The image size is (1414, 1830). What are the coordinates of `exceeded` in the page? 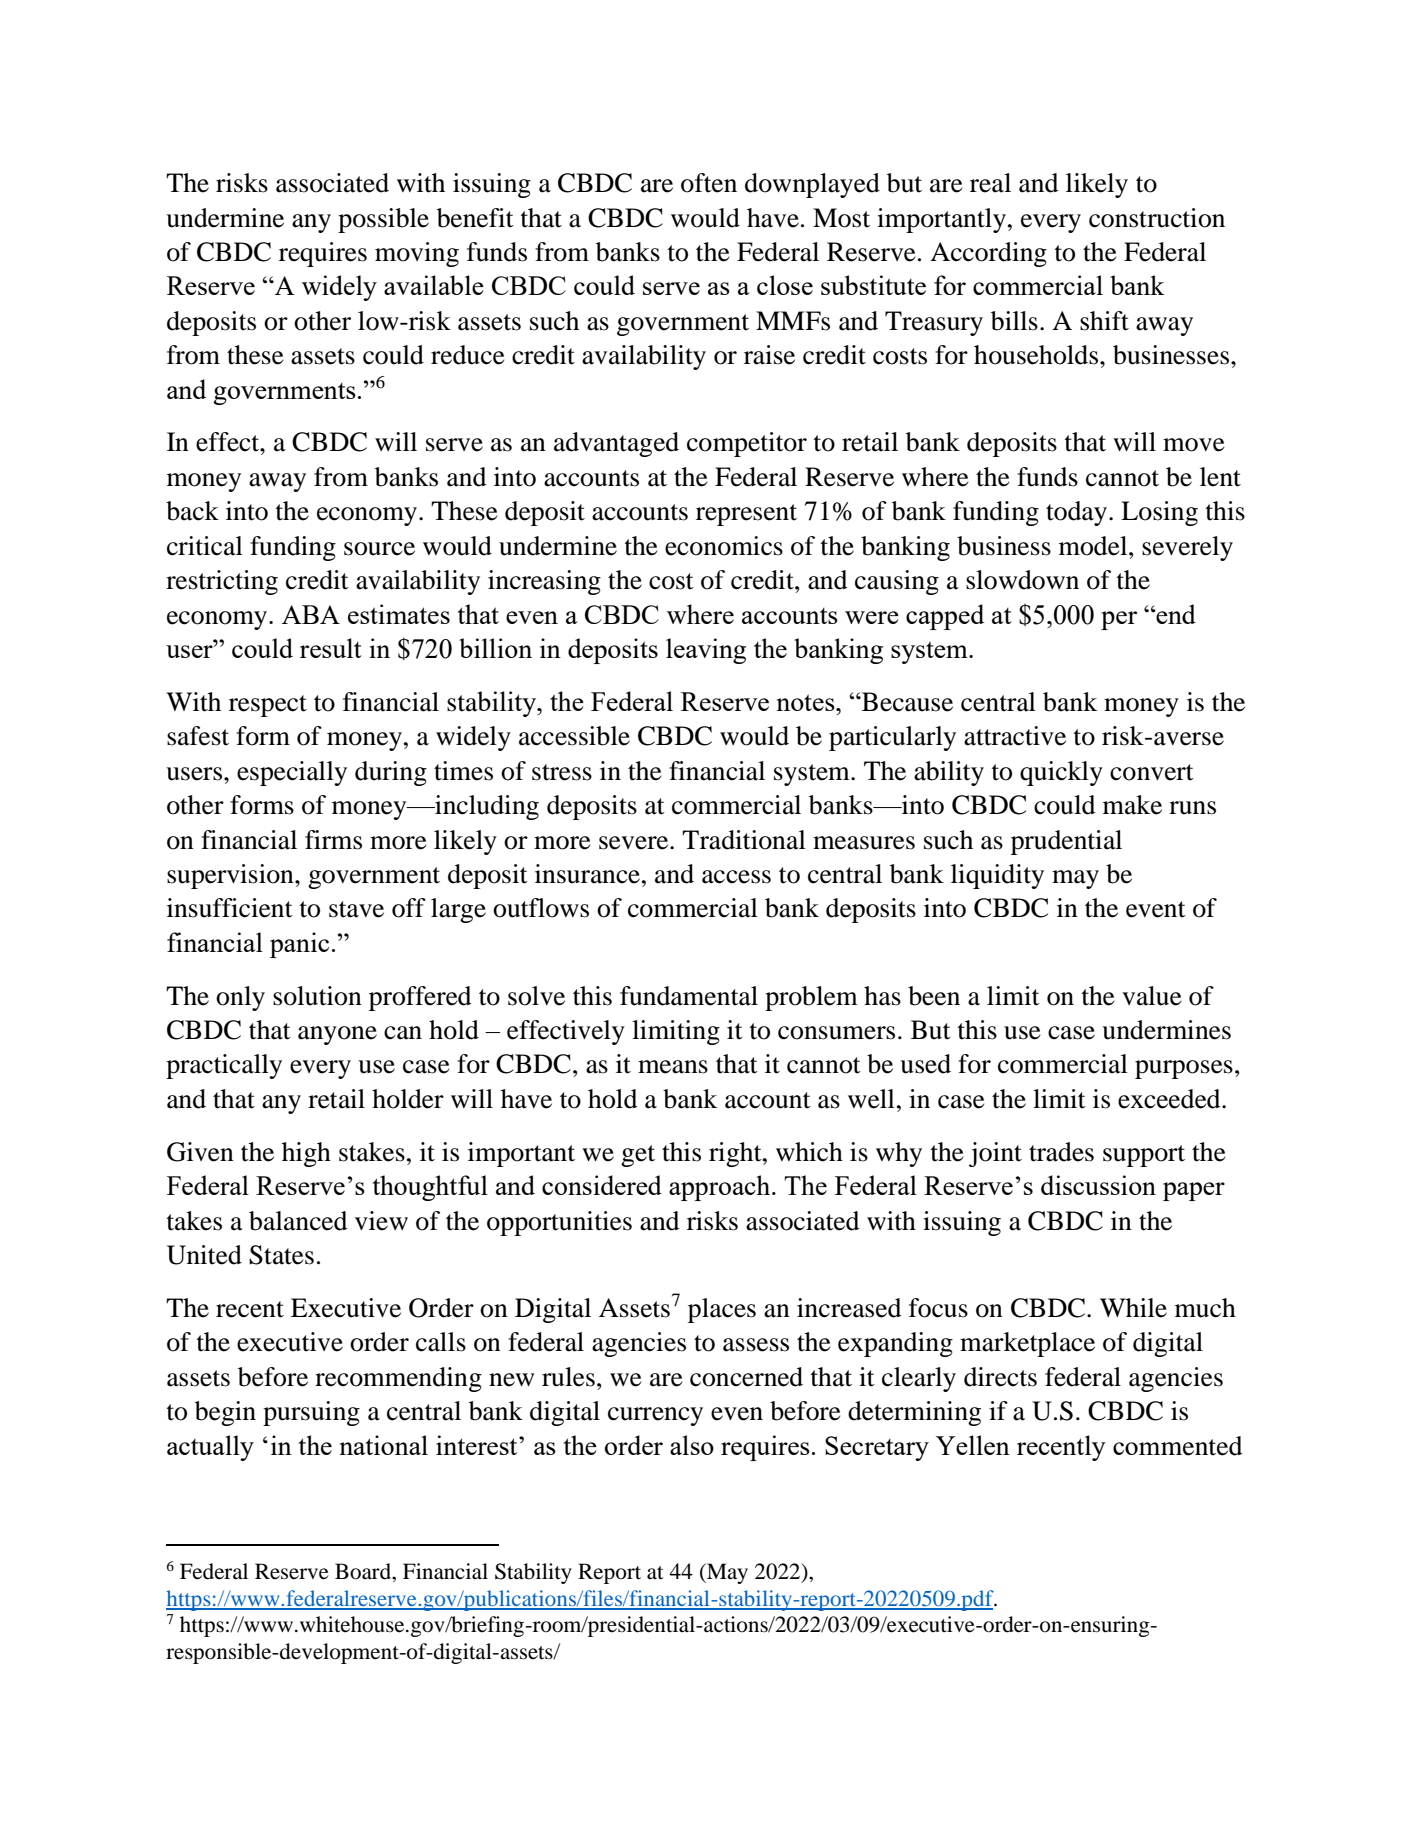 It's located at (1170, 1099).
